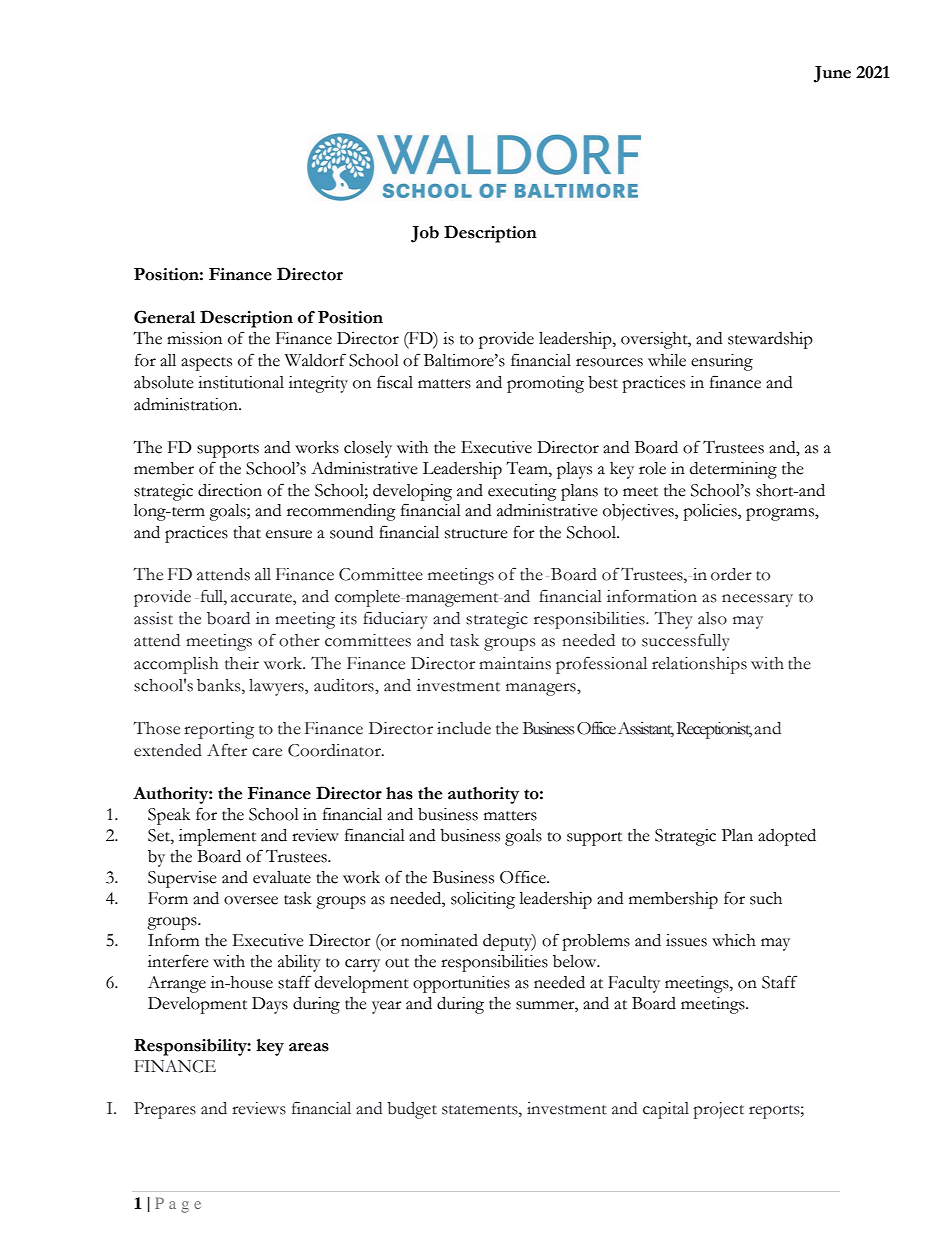 The image size is (952, 1233). I want to click on soliciting, so click(483, 900).
